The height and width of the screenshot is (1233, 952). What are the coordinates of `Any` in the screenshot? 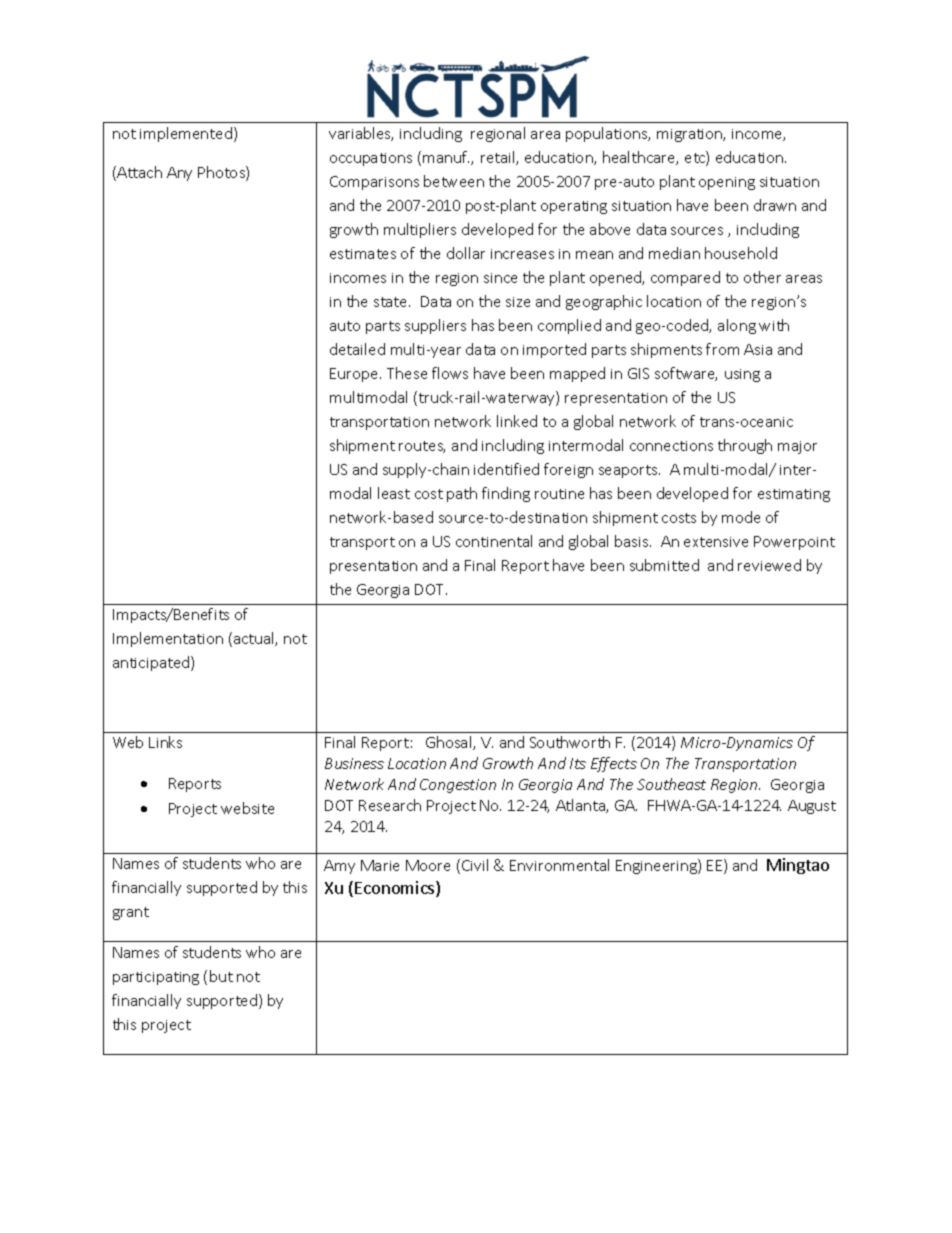 It's located at (179, 174).
